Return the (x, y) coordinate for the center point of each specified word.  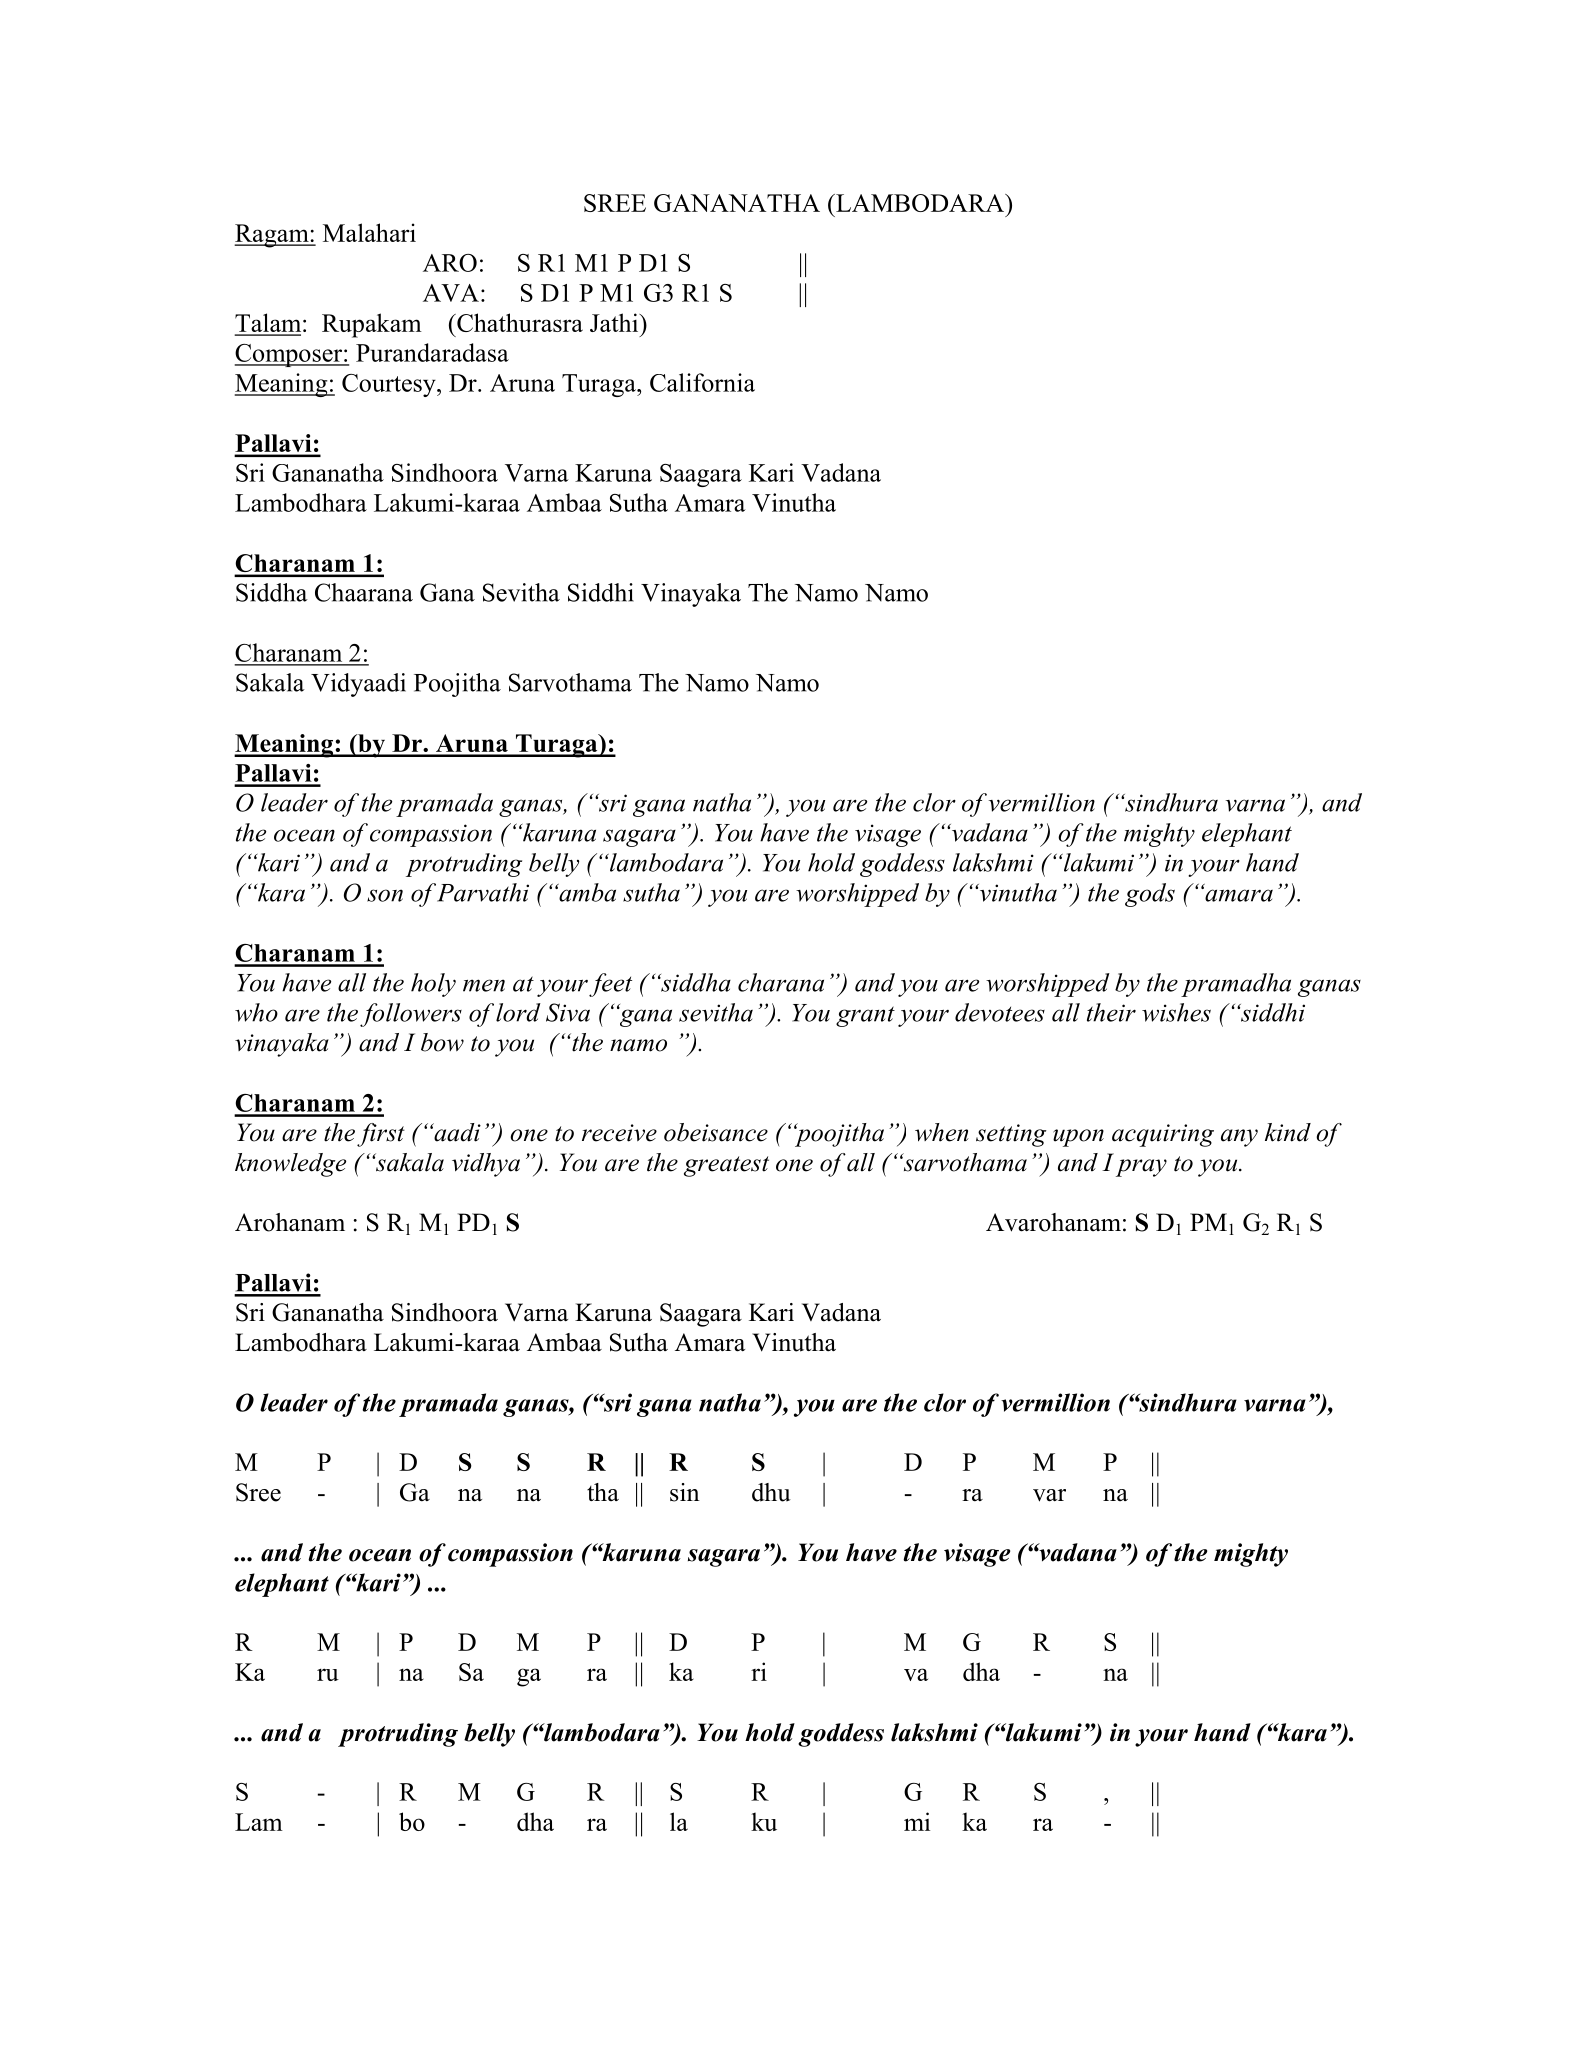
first (381, 1135)
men (484, 985)
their (1111, 1012)
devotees (1000, 1012)
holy (433, 985)
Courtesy (390, 385)
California (702, 382)
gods (1150, 895)
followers (411, 1015)
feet (610, 985)
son (385, 895)
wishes (1176, 1012)
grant (865, 1016)
